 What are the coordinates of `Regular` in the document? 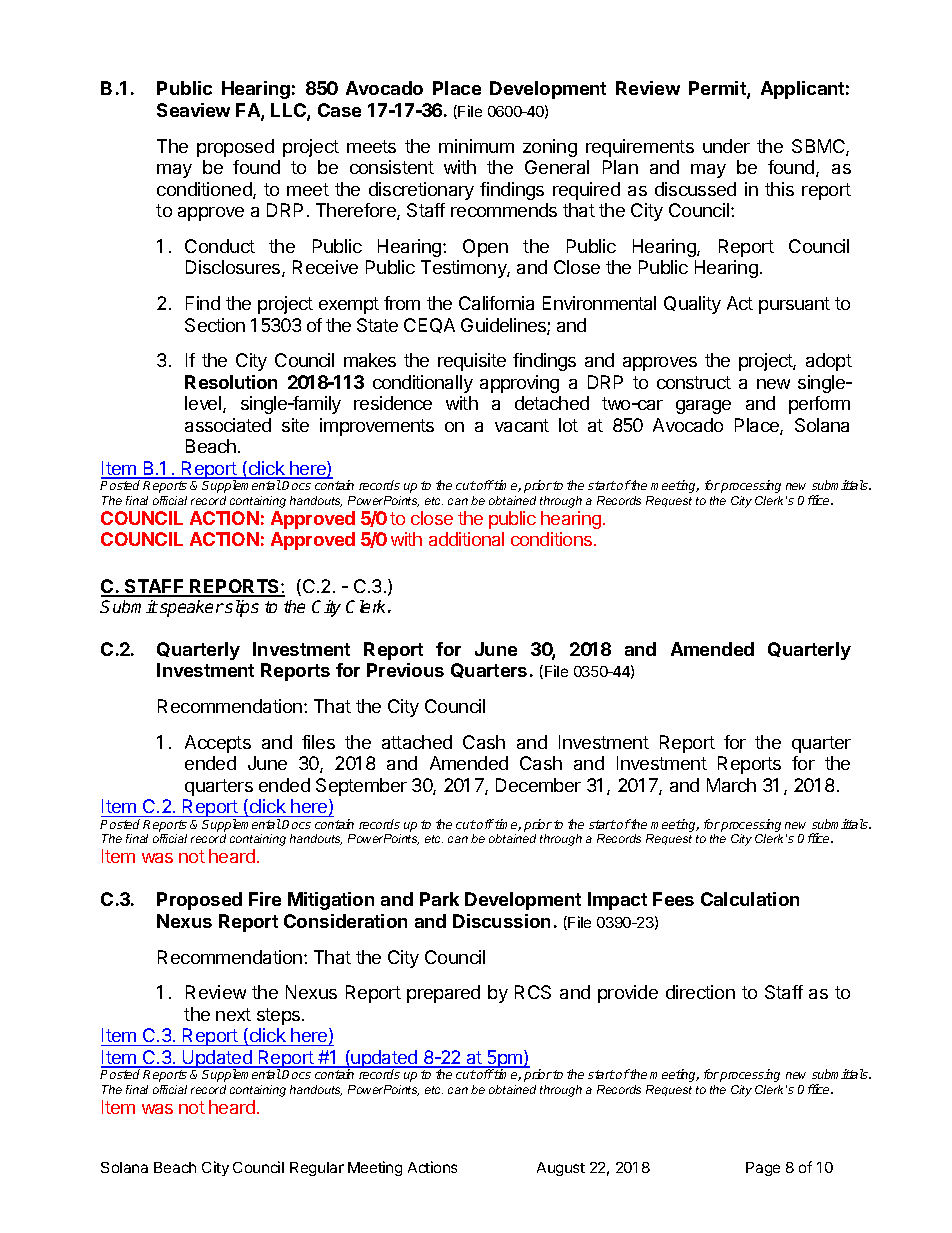 It's located at (317, 1169).
